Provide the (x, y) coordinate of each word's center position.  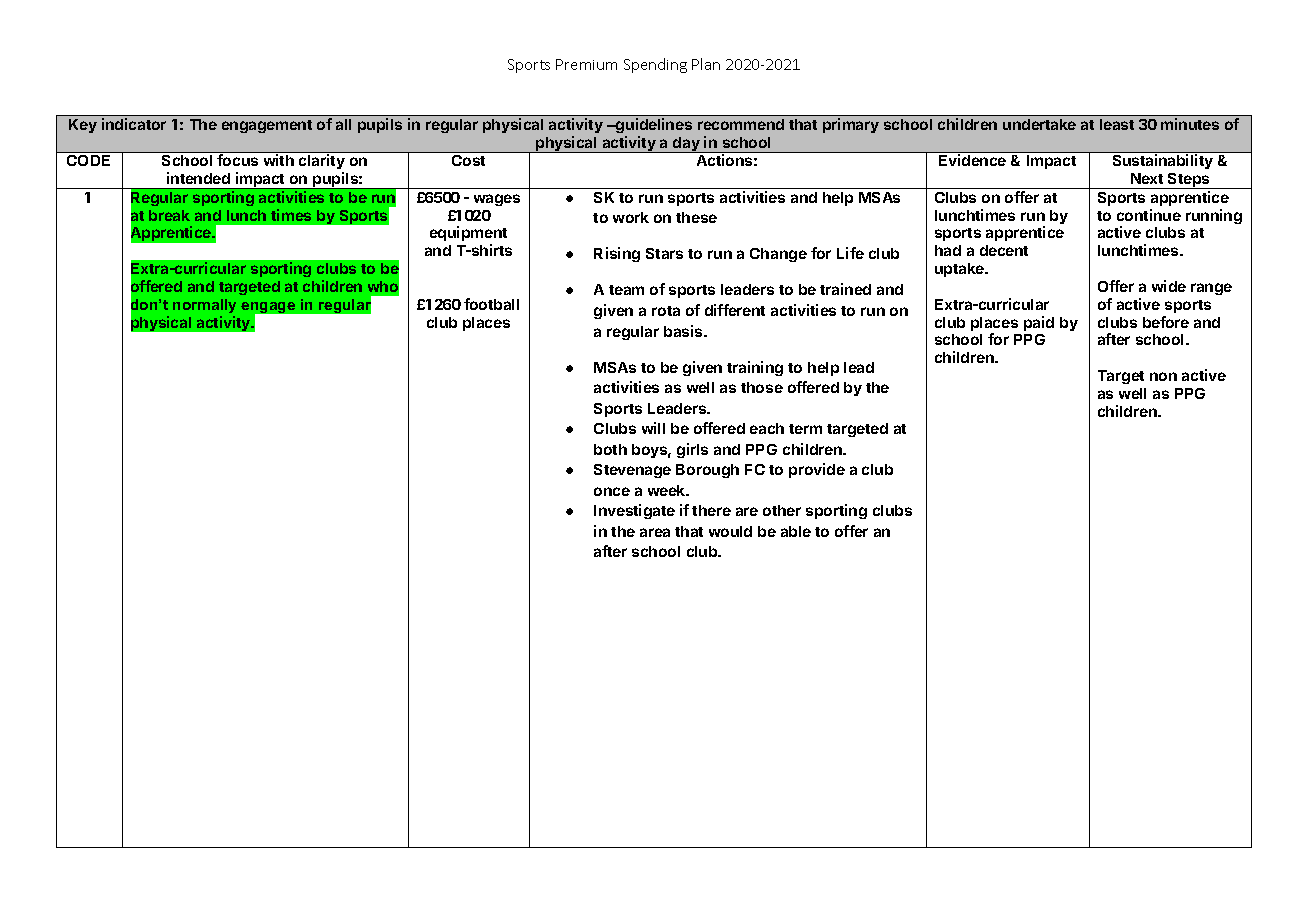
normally (204, 306)
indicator (134, 124)
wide (1169, 286)
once (612, 491)
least (1117, 124)
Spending (655, 65)
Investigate (634, 511)
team (626, 290)
